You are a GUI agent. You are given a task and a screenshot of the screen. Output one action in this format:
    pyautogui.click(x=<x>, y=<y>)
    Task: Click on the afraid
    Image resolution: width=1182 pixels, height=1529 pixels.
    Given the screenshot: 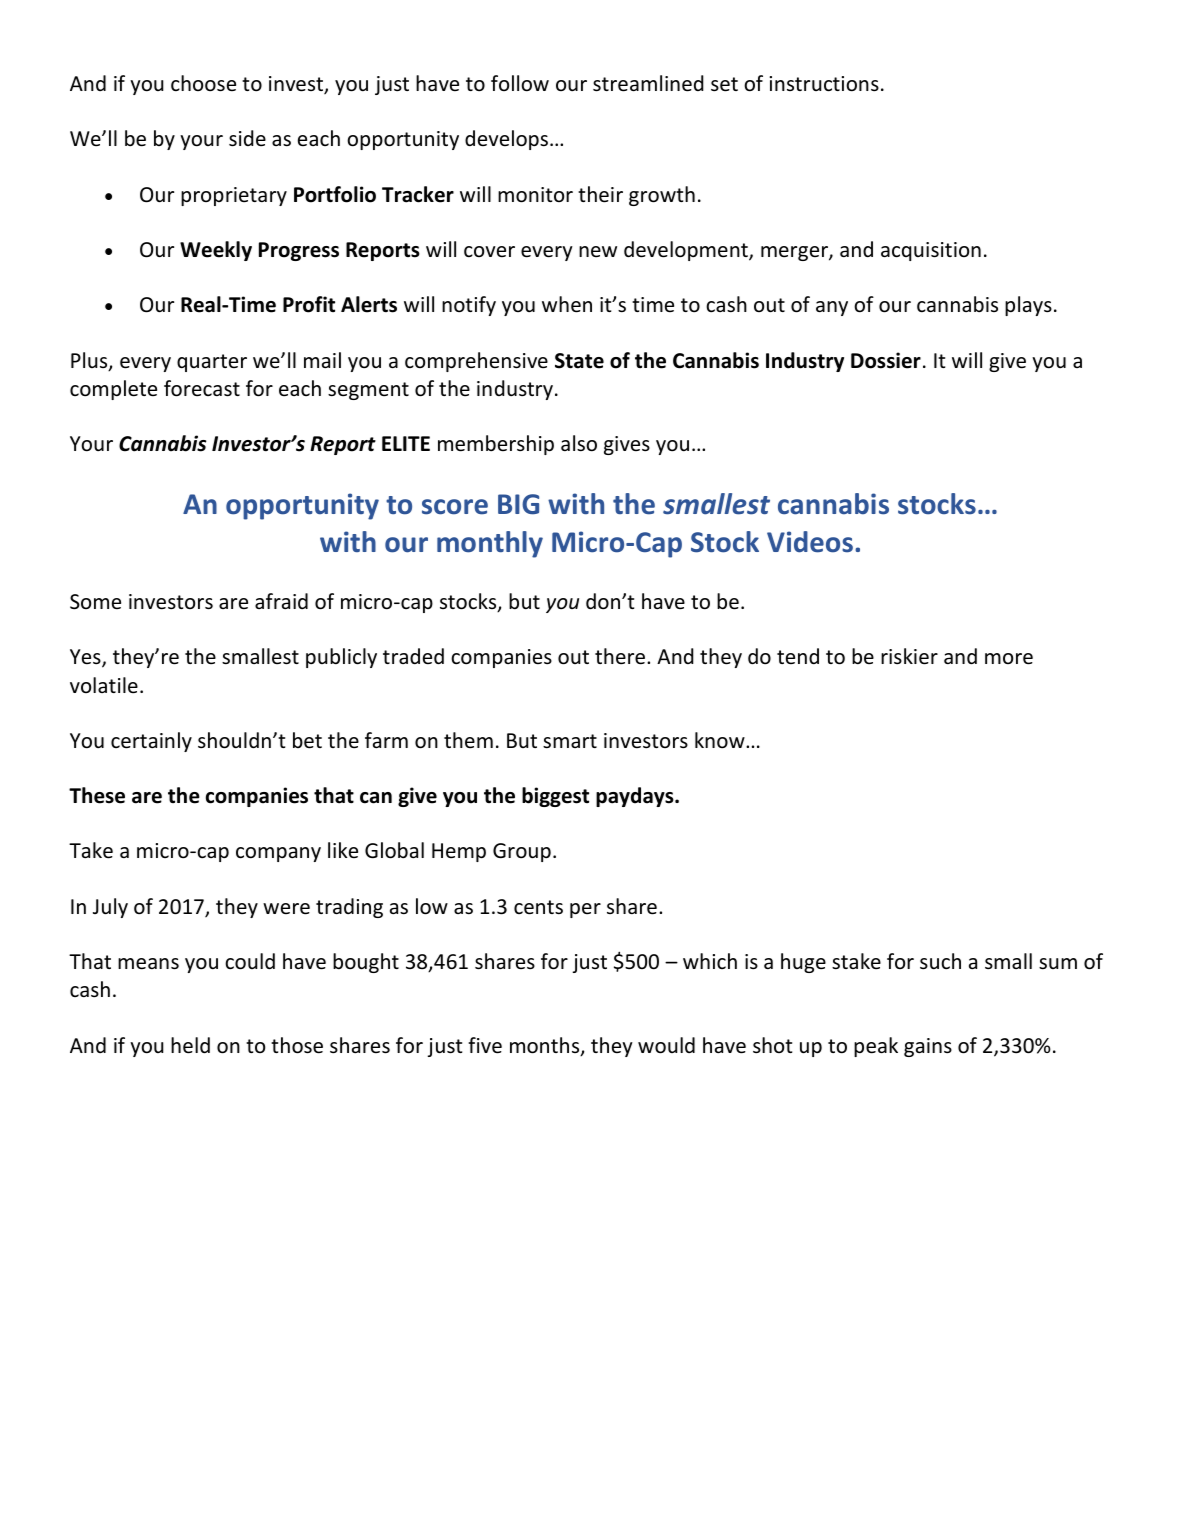 What is the action you would take?
    pyautogui.click(x=281, y=601)
